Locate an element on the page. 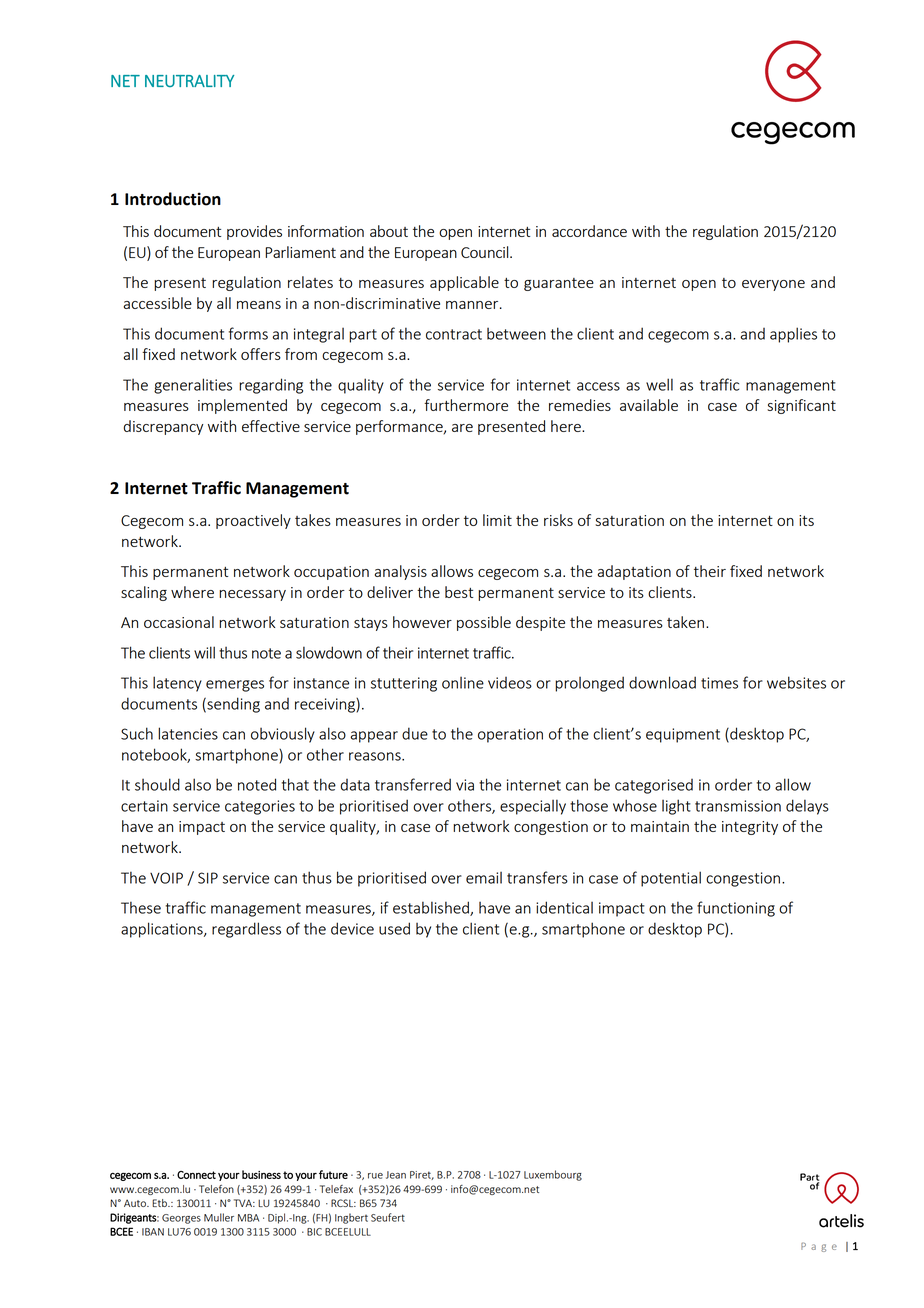  about is located at coordinates (389, 231).
